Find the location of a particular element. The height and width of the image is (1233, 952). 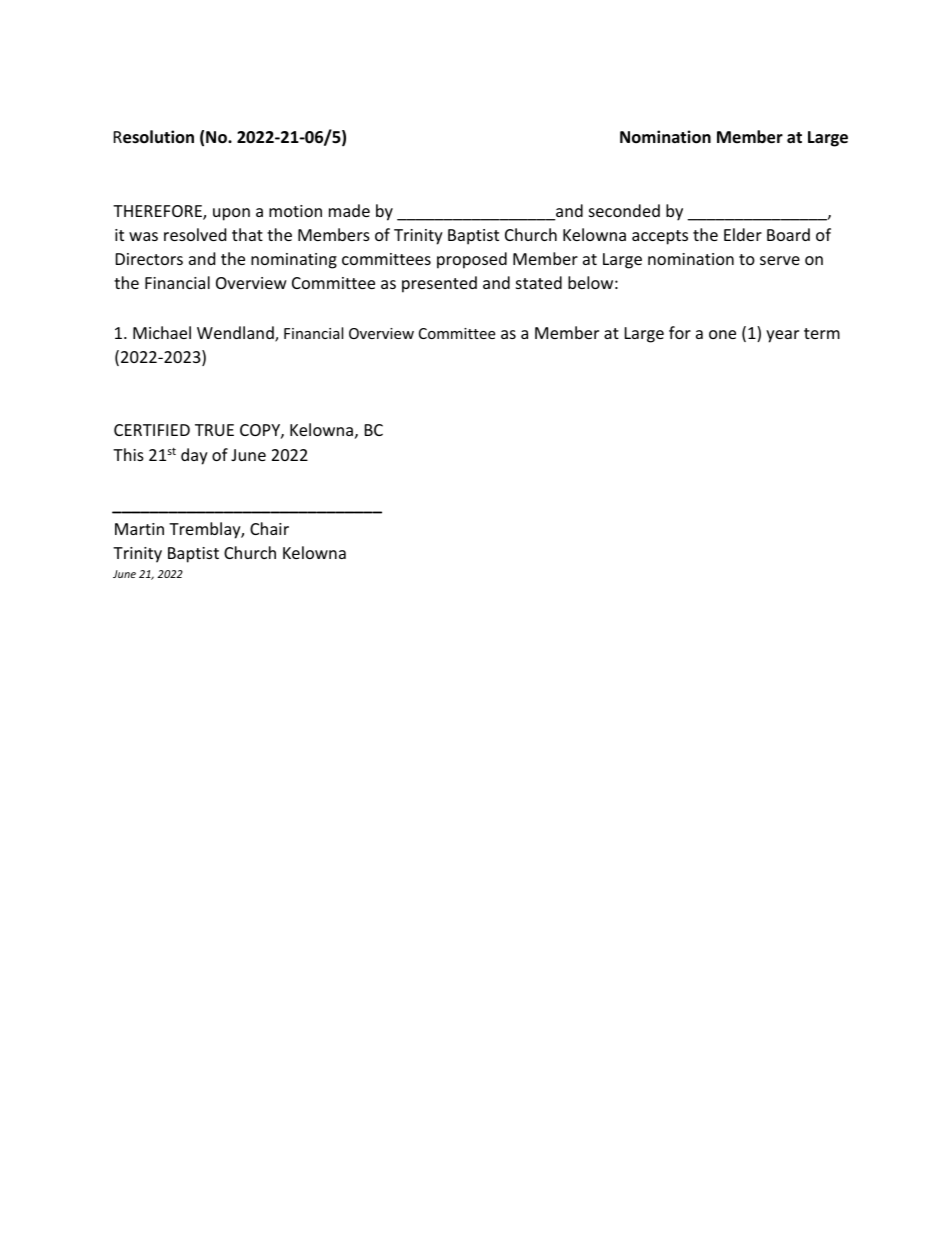

serve is located at coordinates (780, 260).
